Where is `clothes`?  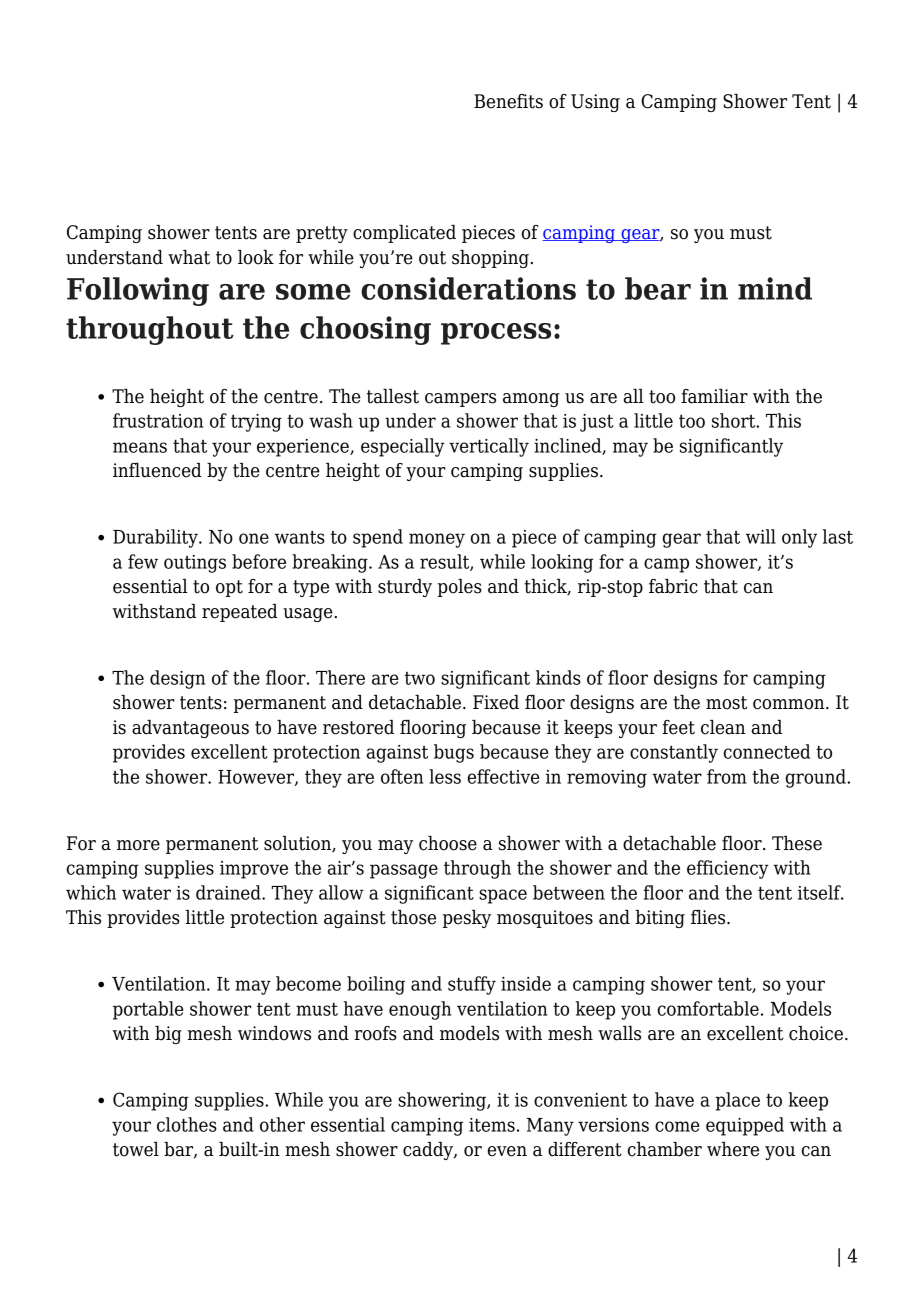
clothes is located at coordinates (187, 1124).
